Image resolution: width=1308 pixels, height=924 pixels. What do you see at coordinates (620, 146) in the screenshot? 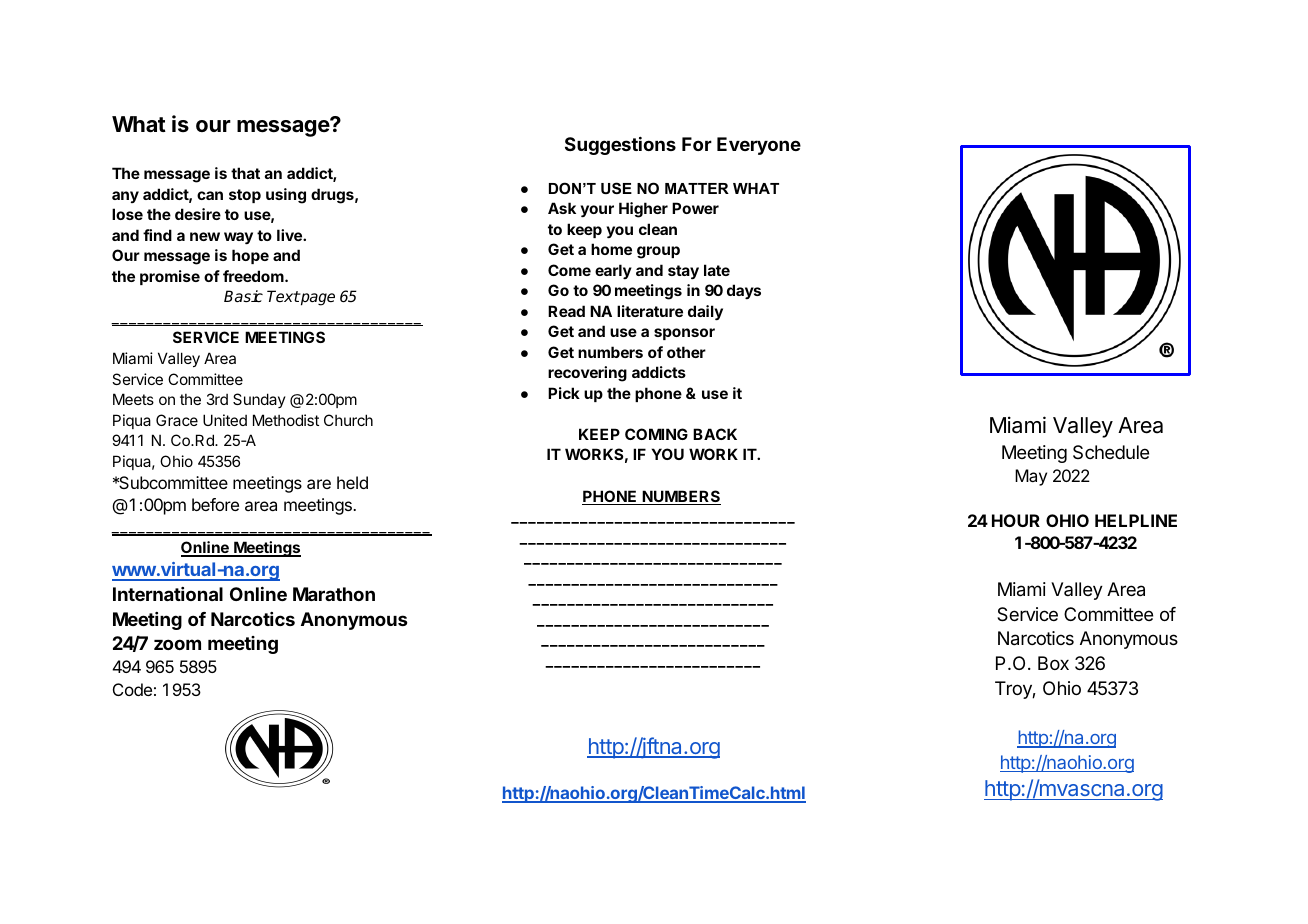
I see `Suggestions` at bounding box center [620, 146].
